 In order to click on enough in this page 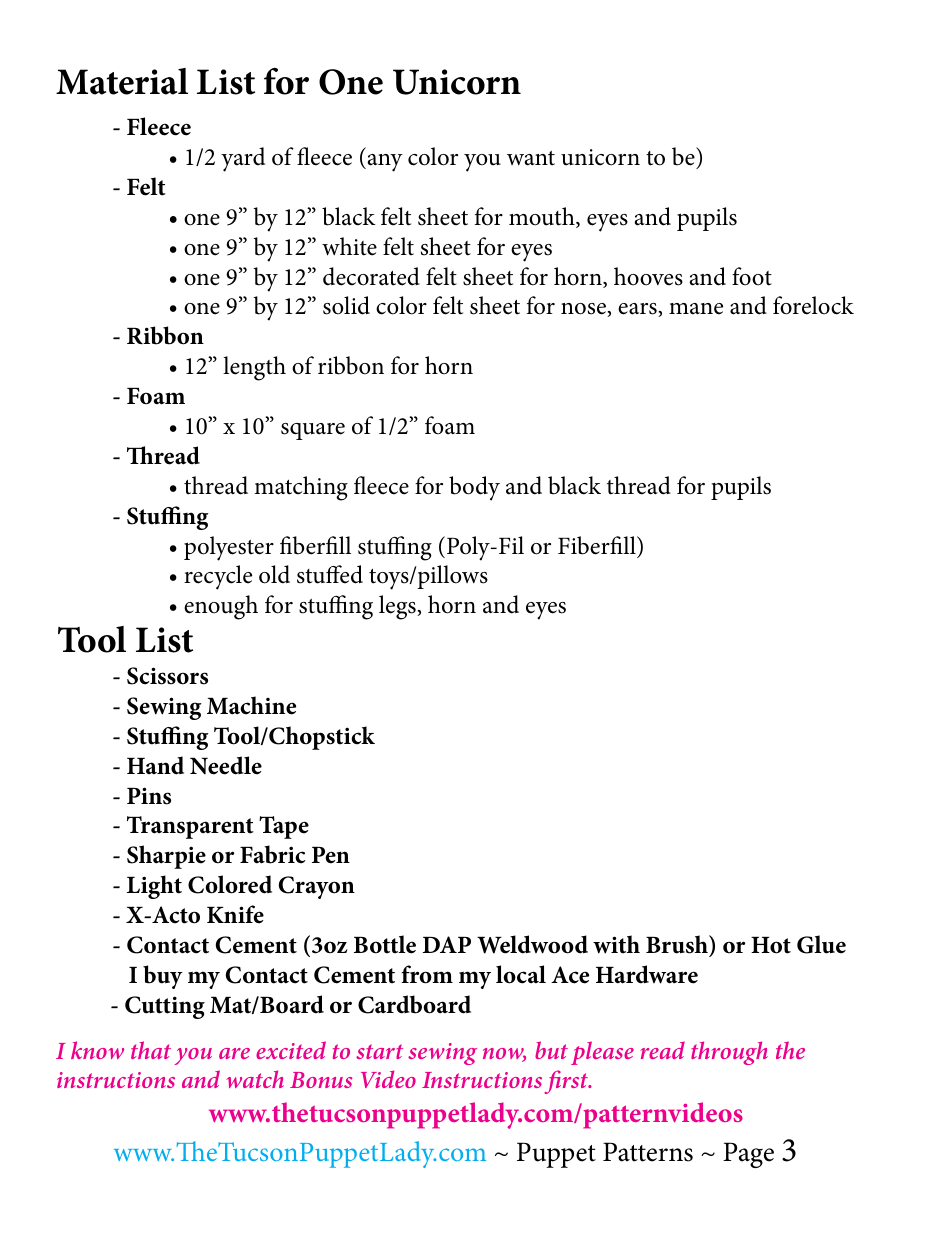, I will do `click(221, 607)`.
